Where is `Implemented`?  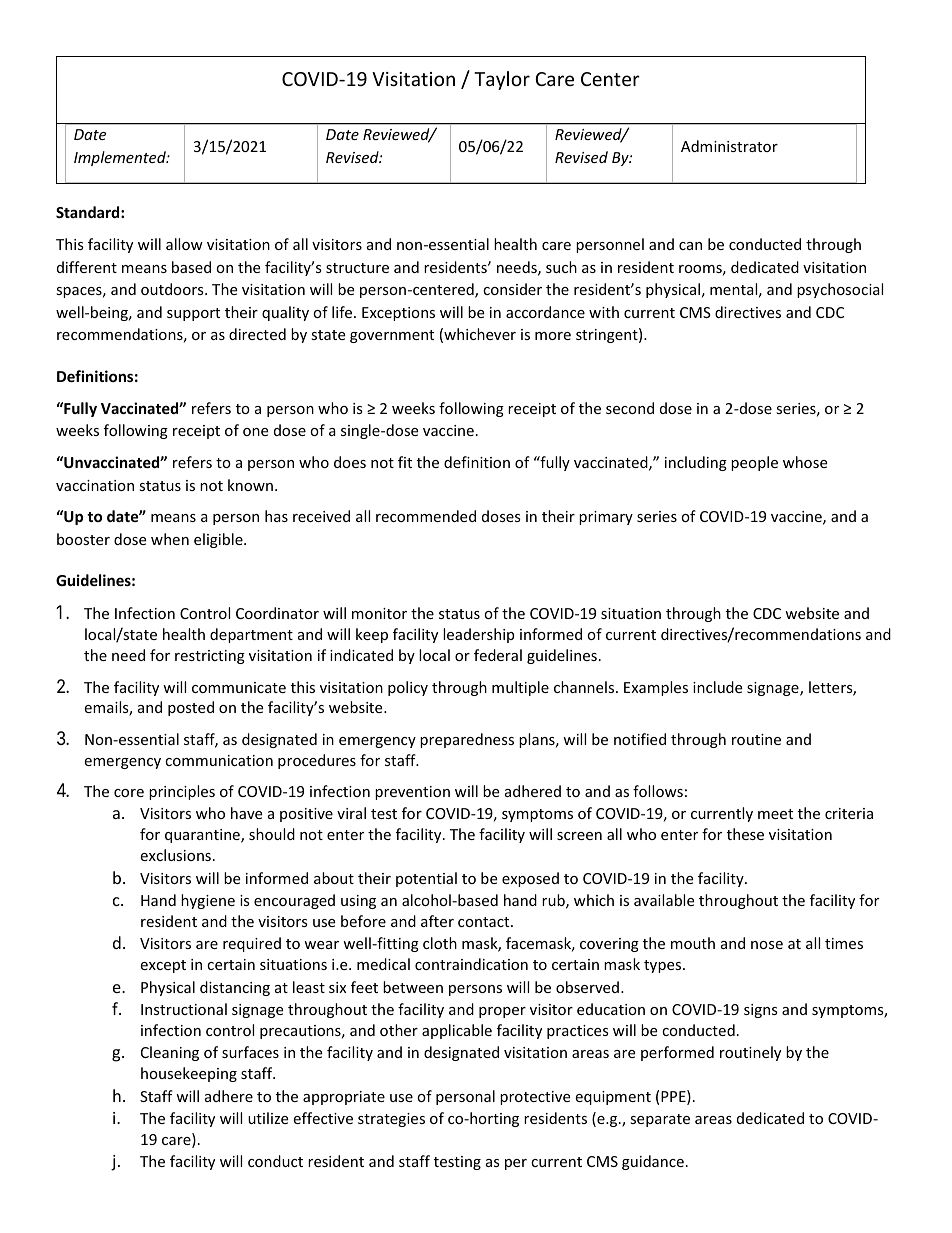
Implemented is located at coordinates (121, 158).
